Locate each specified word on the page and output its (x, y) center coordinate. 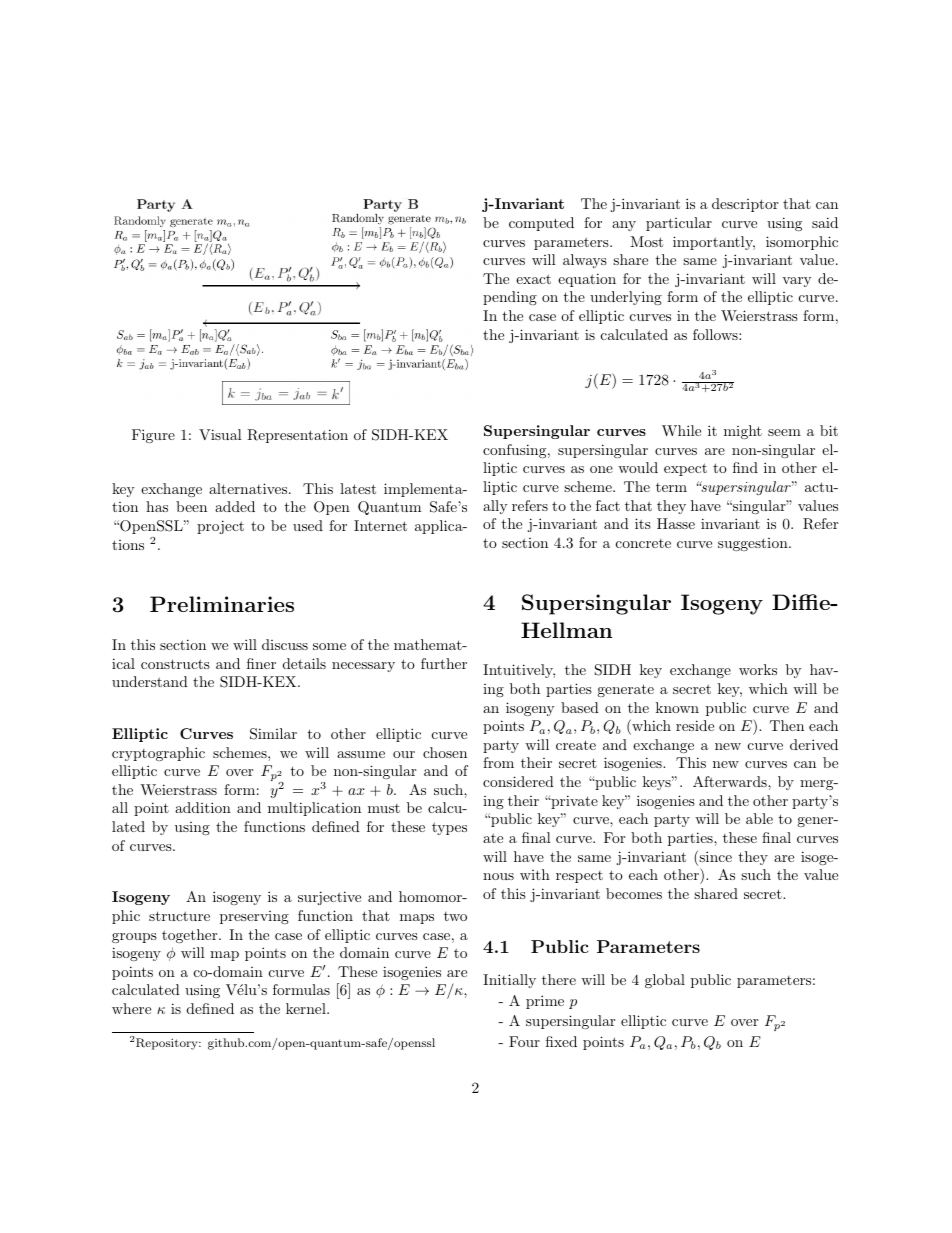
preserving (254, 917)
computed (541, 224)
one (601, 469)
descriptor (745, 205)
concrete (643, 543)
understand (150, 681)
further (444, 663)
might (743, 432)
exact (533, 279)
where (131, 1008)
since (714, 858)
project (220, 527)
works (758, 669)
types (449, 828)
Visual (220, 434)
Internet (380, 525)
